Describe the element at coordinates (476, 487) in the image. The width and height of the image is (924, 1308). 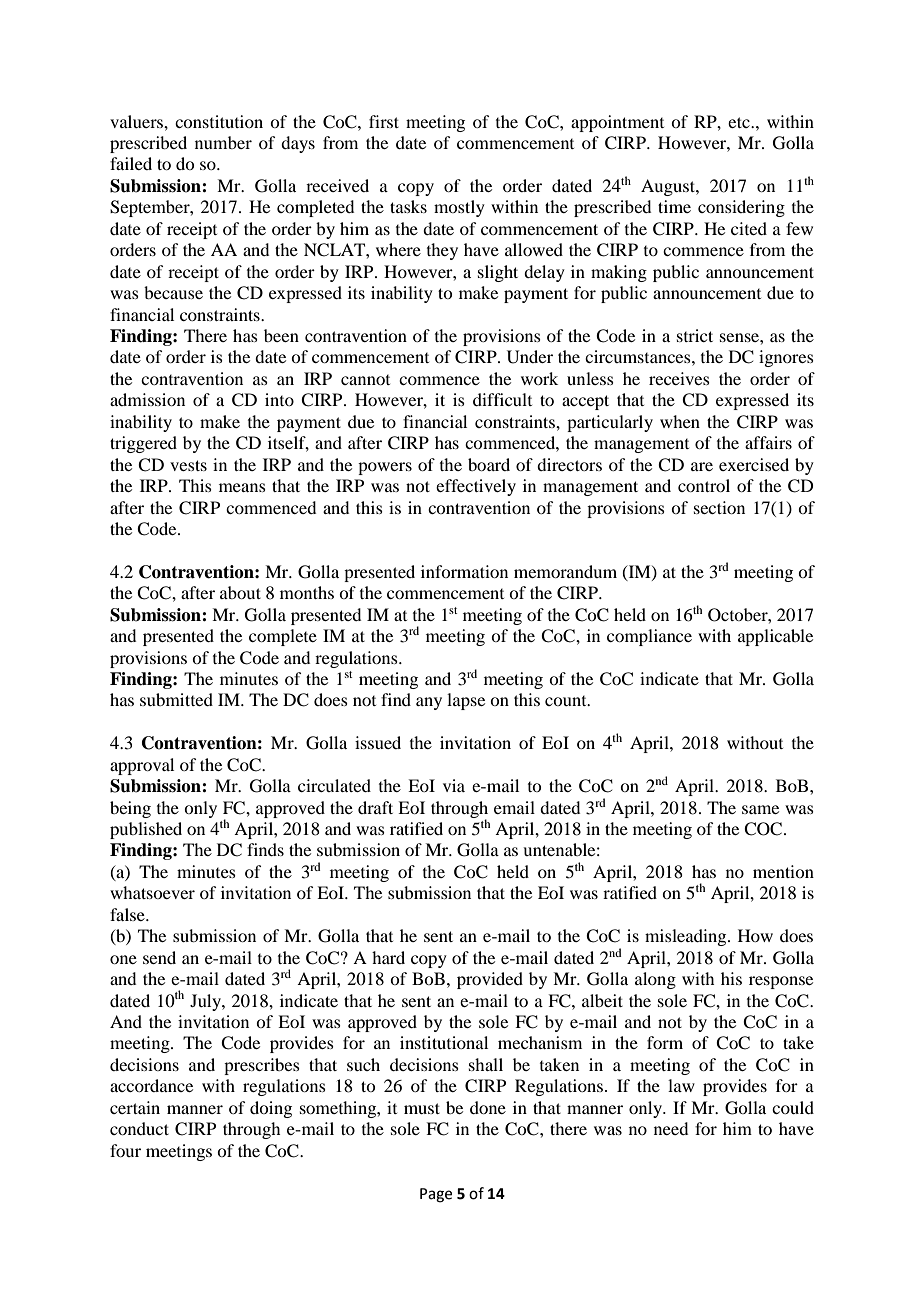
I see `effectively` at that location.
